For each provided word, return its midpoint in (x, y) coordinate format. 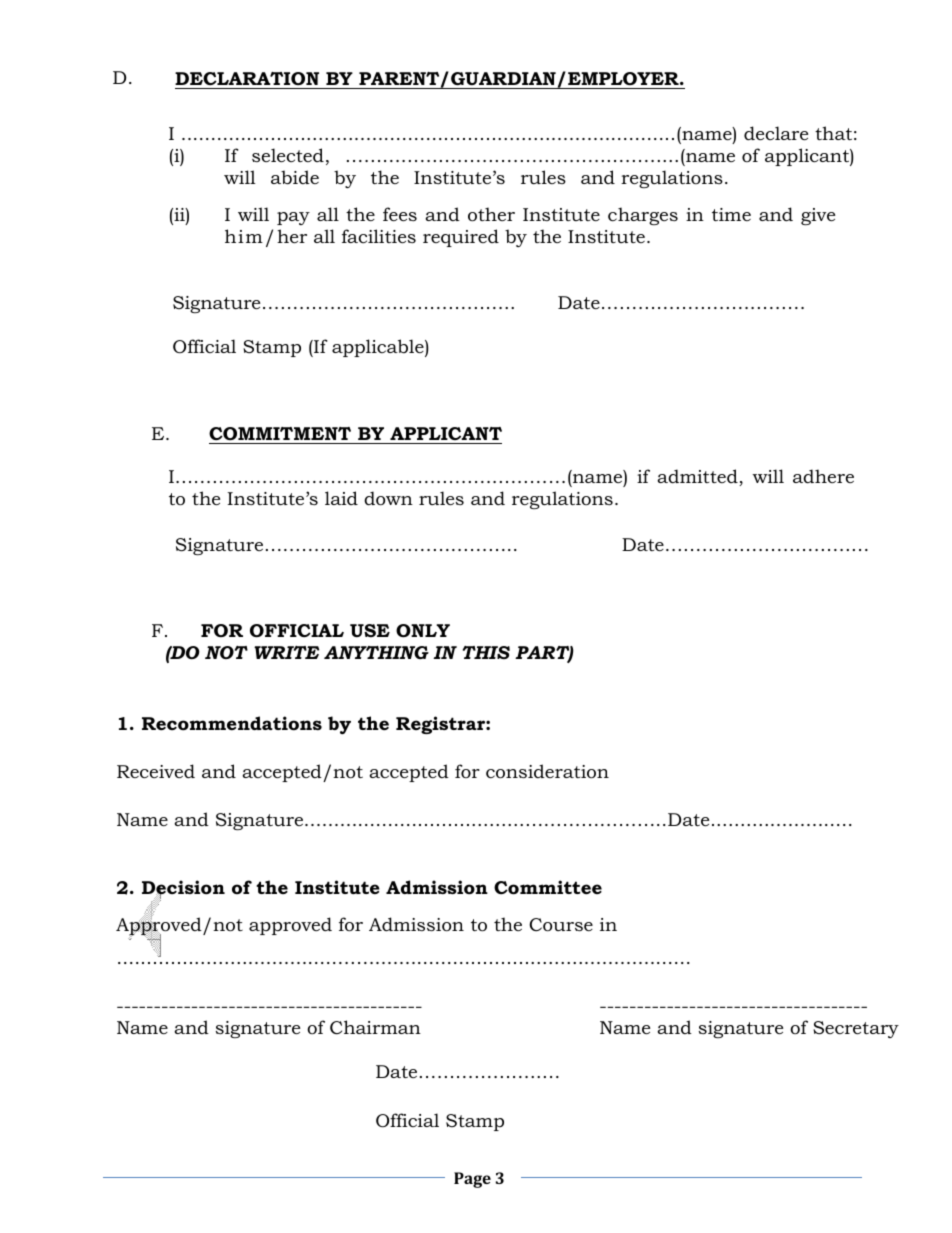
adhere (823, 476)
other (491, 214)
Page (472, 1180)
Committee (548, 887)
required (461, 238)
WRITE (286, 652)
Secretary (856, 1029)
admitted (698, 477)
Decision (183, 888)
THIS (486, 652)
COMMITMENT (280, 434)
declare (776, 133)
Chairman (375, 1027)
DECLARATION (247, 79)
